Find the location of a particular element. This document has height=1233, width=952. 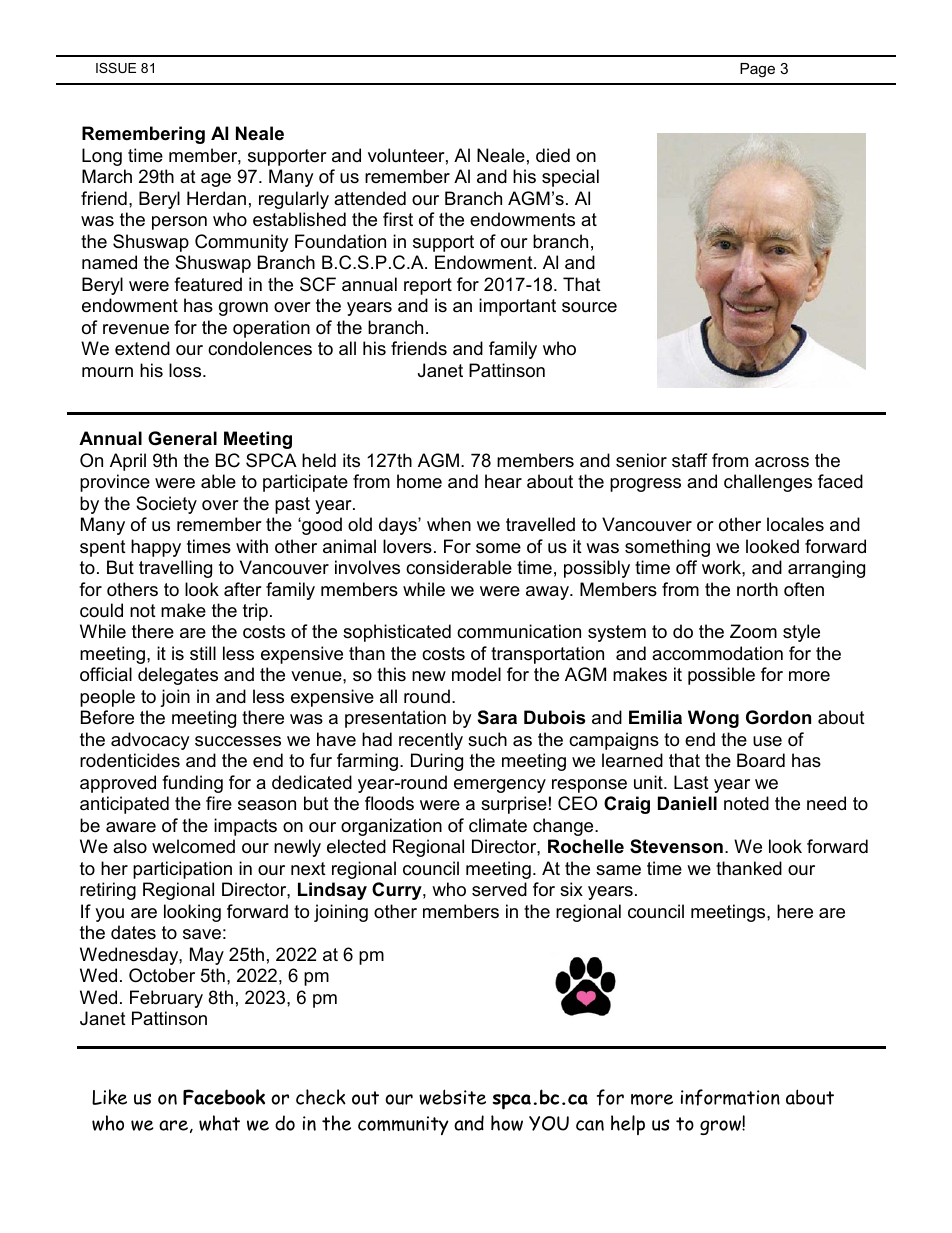

travelling is located at coordinates (175, 569).
